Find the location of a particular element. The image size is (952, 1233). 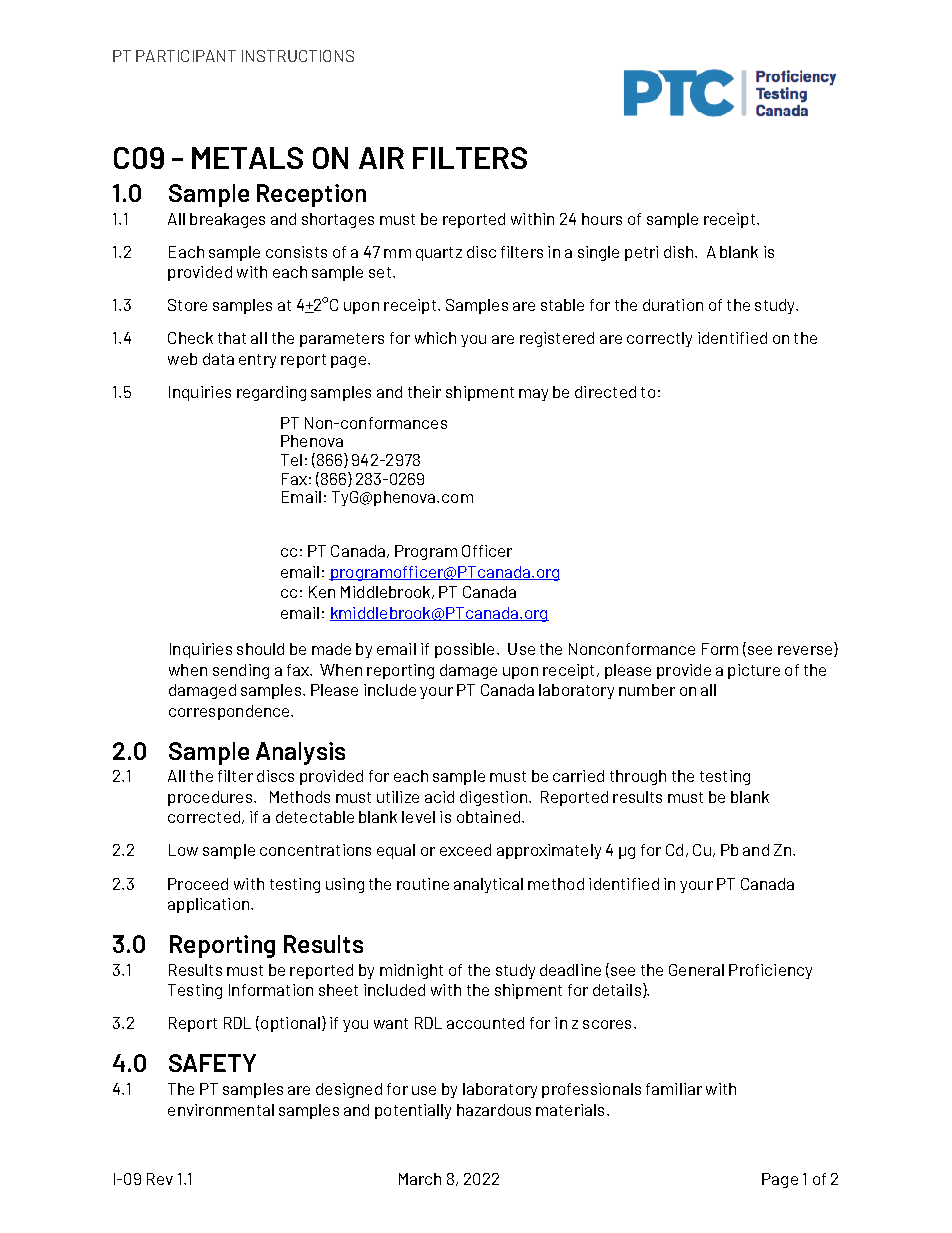

regarding is located at coordinates (271, 393).
